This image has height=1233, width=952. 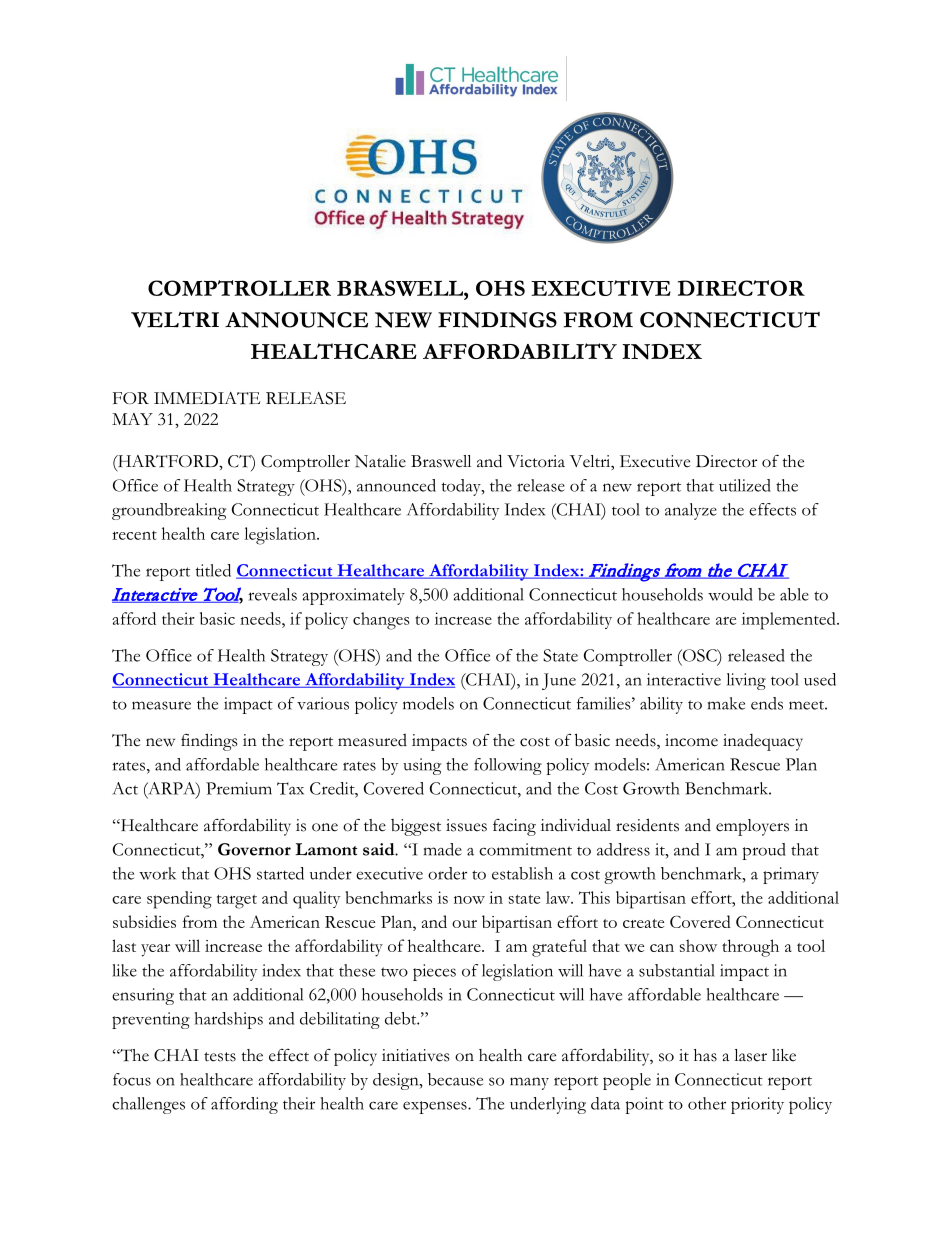 What do you see at coordinates (536, 461) in the image?
I see `Victoria` at bounding box center [536, 461].
